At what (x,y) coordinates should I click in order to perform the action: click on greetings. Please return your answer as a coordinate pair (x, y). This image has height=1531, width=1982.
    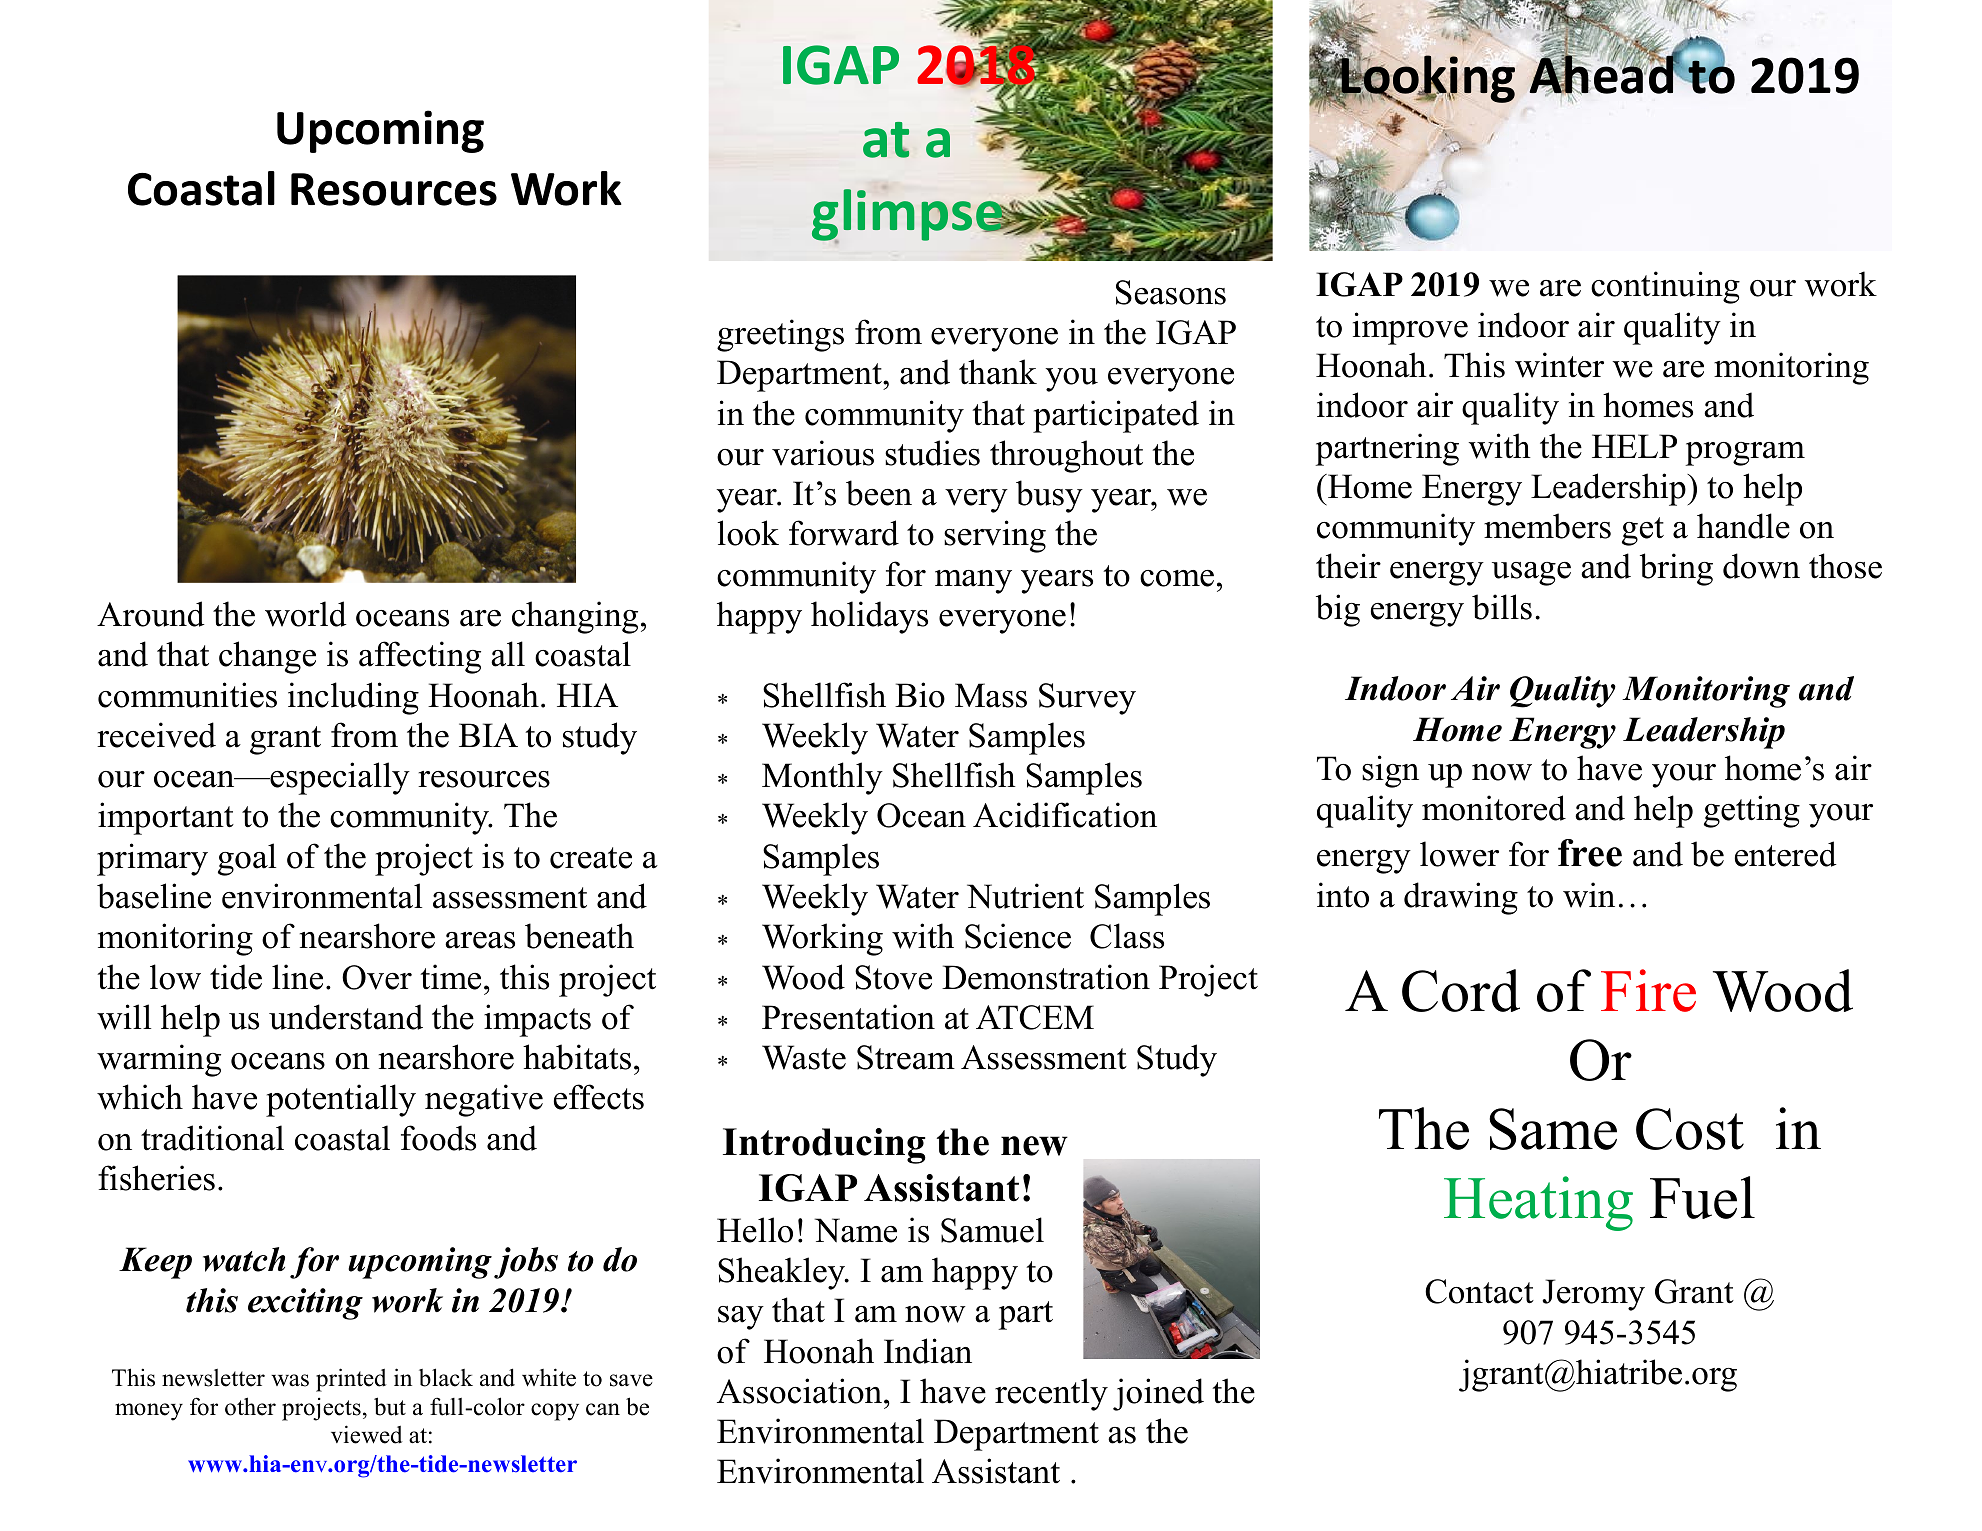
    Looking at the image, I should click on (780, 335).
